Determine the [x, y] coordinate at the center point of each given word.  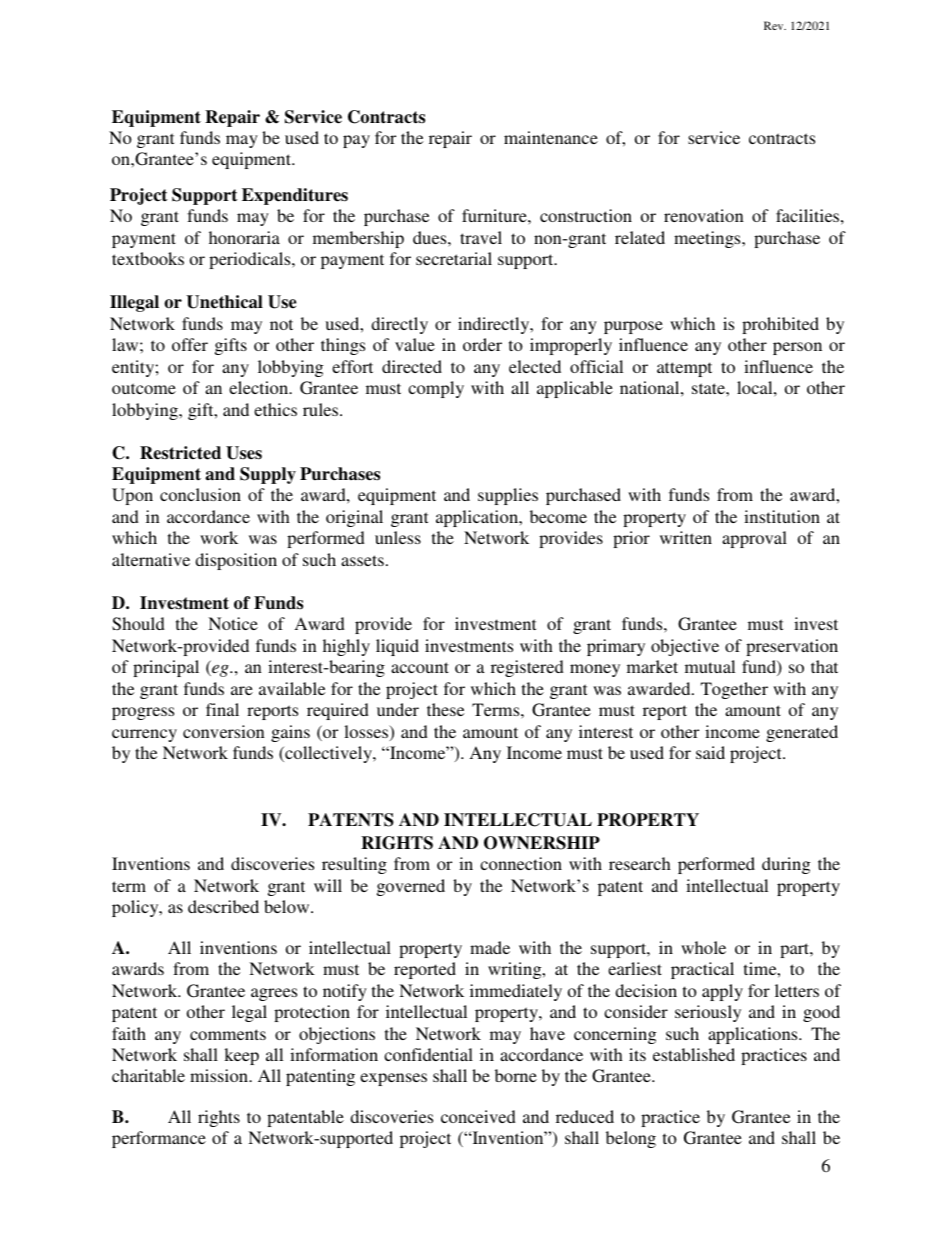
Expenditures [295, 196]
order [482, 344]
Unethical [224, 302]
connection [521, 863]
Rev [775, 25]
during [786, 865]
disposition [236, 561]
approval [754, 539]
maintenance [551, 137]
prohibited [780, 325]
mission [220, 1075]
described [223, 906]
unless [398, 537]
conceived [478, 1116]
